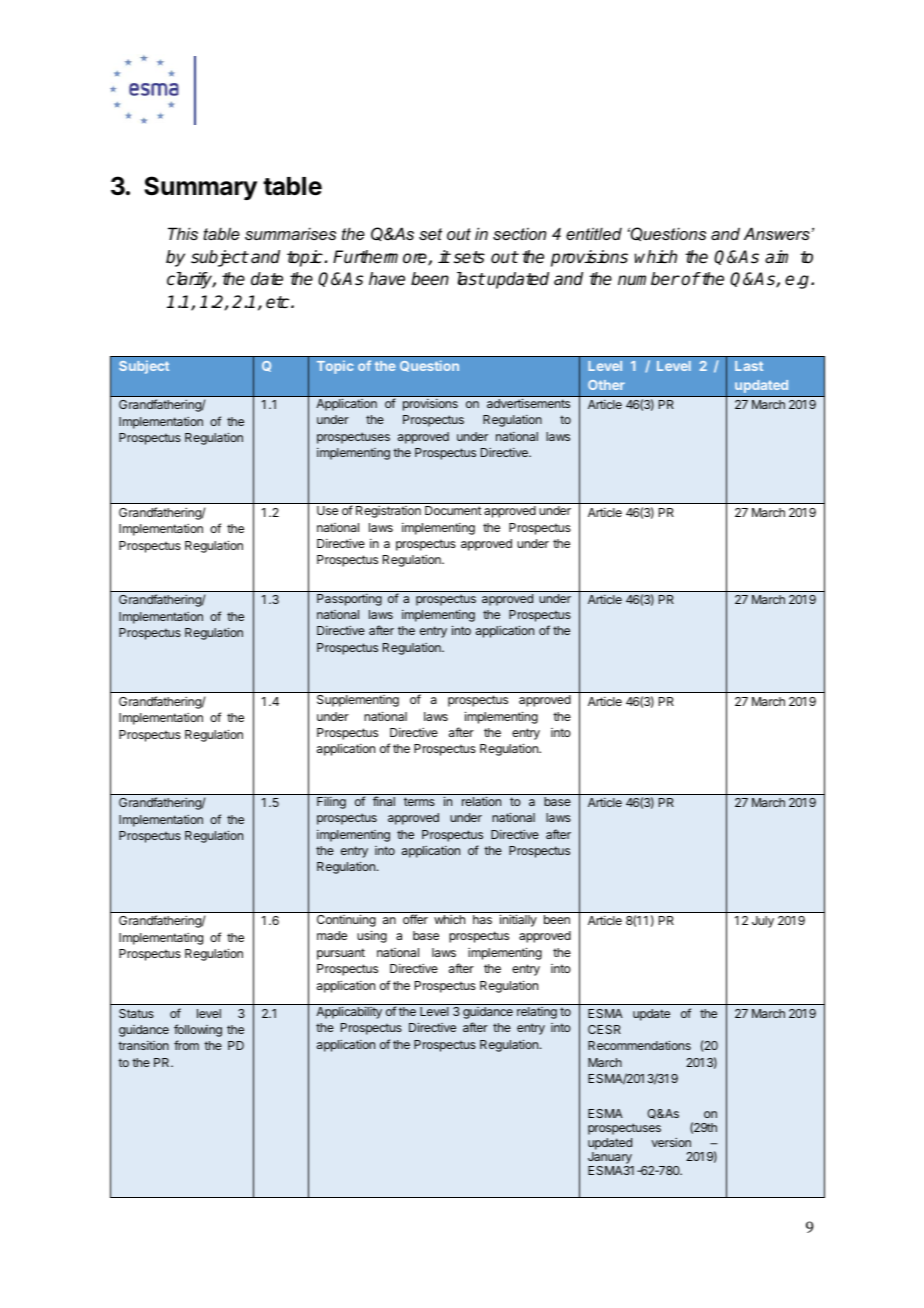 The width and height of the document is (924, 1308). Describe the element at coordinates (388, 512) in the document. I see `Registration` at that location.
